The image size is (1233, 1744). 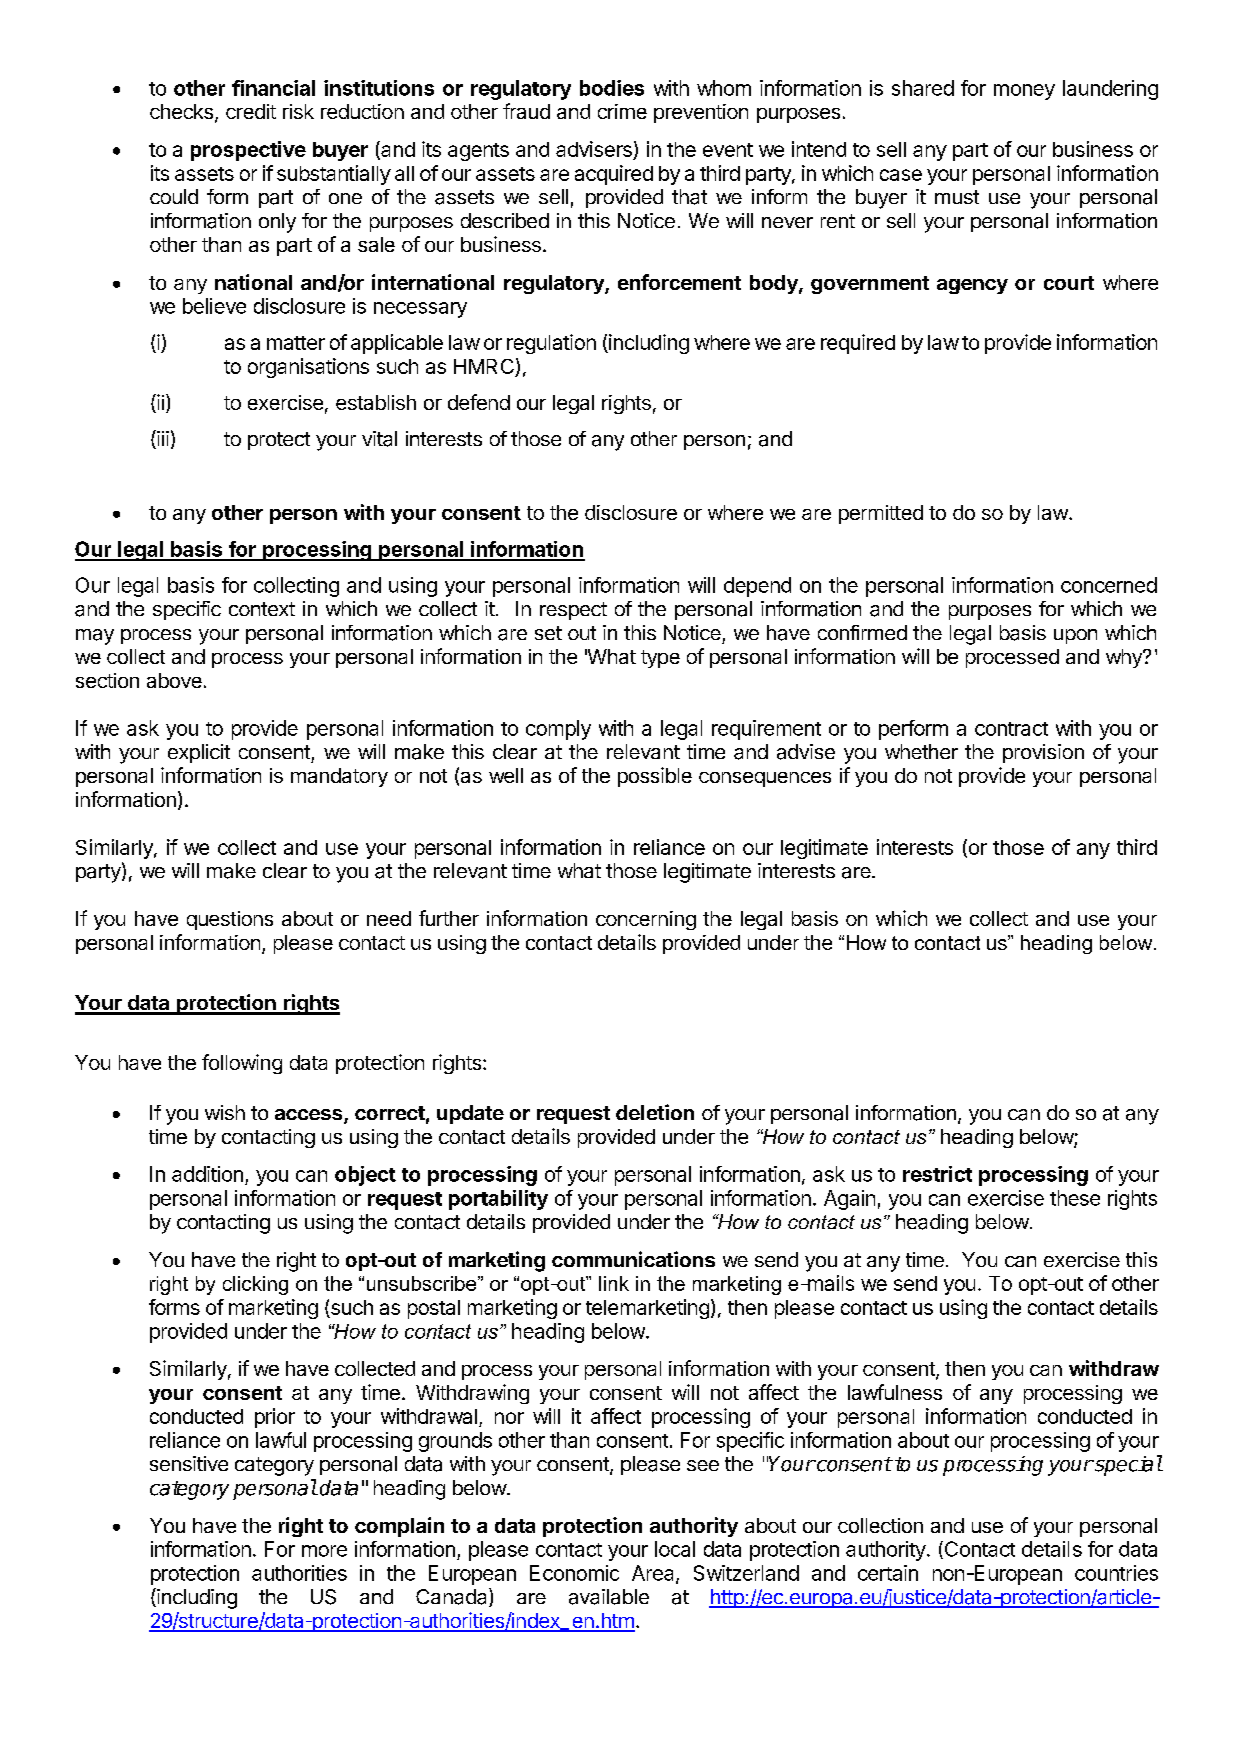 I want to click on prospective, so click(x=248, y=151).
